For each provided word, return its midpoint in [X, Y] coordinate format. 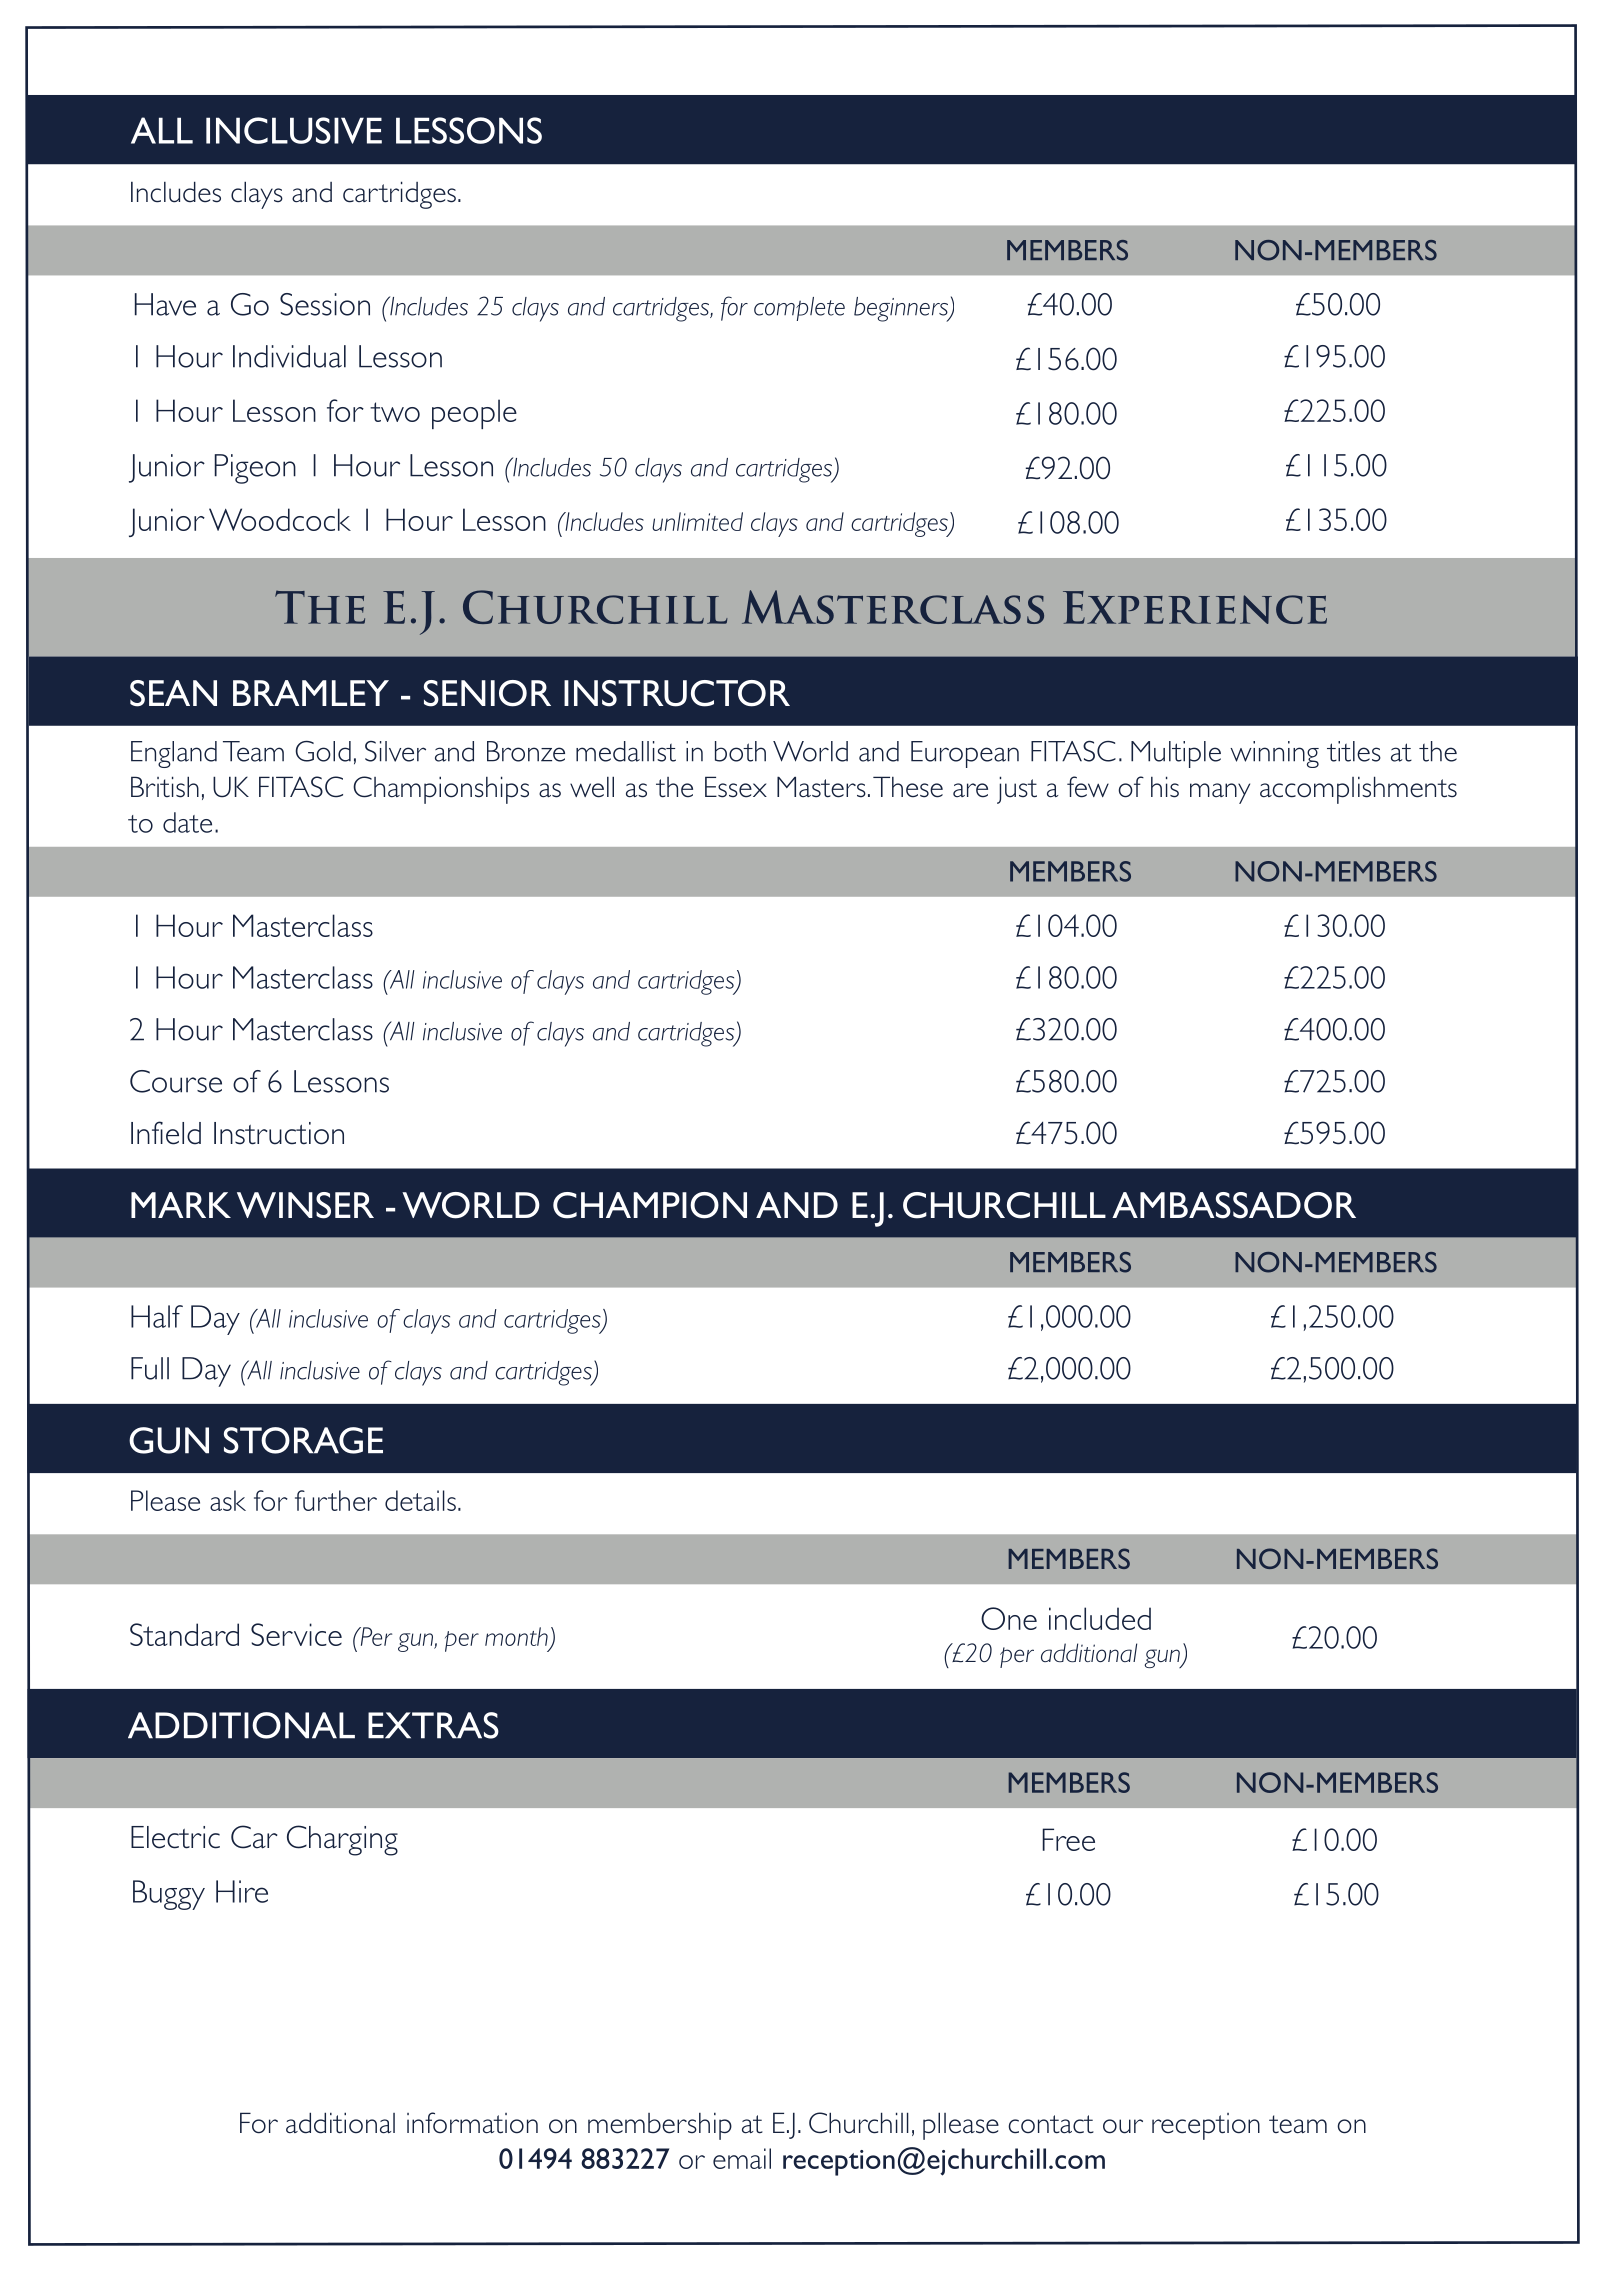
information [472, 2123]
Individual [289, 356]
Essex [736, 787]
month [517, 1638]
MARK [181, 1205]
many [1220, 793]
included [1100, 1618]
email [742, 2158]
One [1009, 1618]
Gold [323, 751]
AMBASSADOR [1234, 1205]
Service [296, 1634]
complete [799, 309]
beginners [902, 309]
